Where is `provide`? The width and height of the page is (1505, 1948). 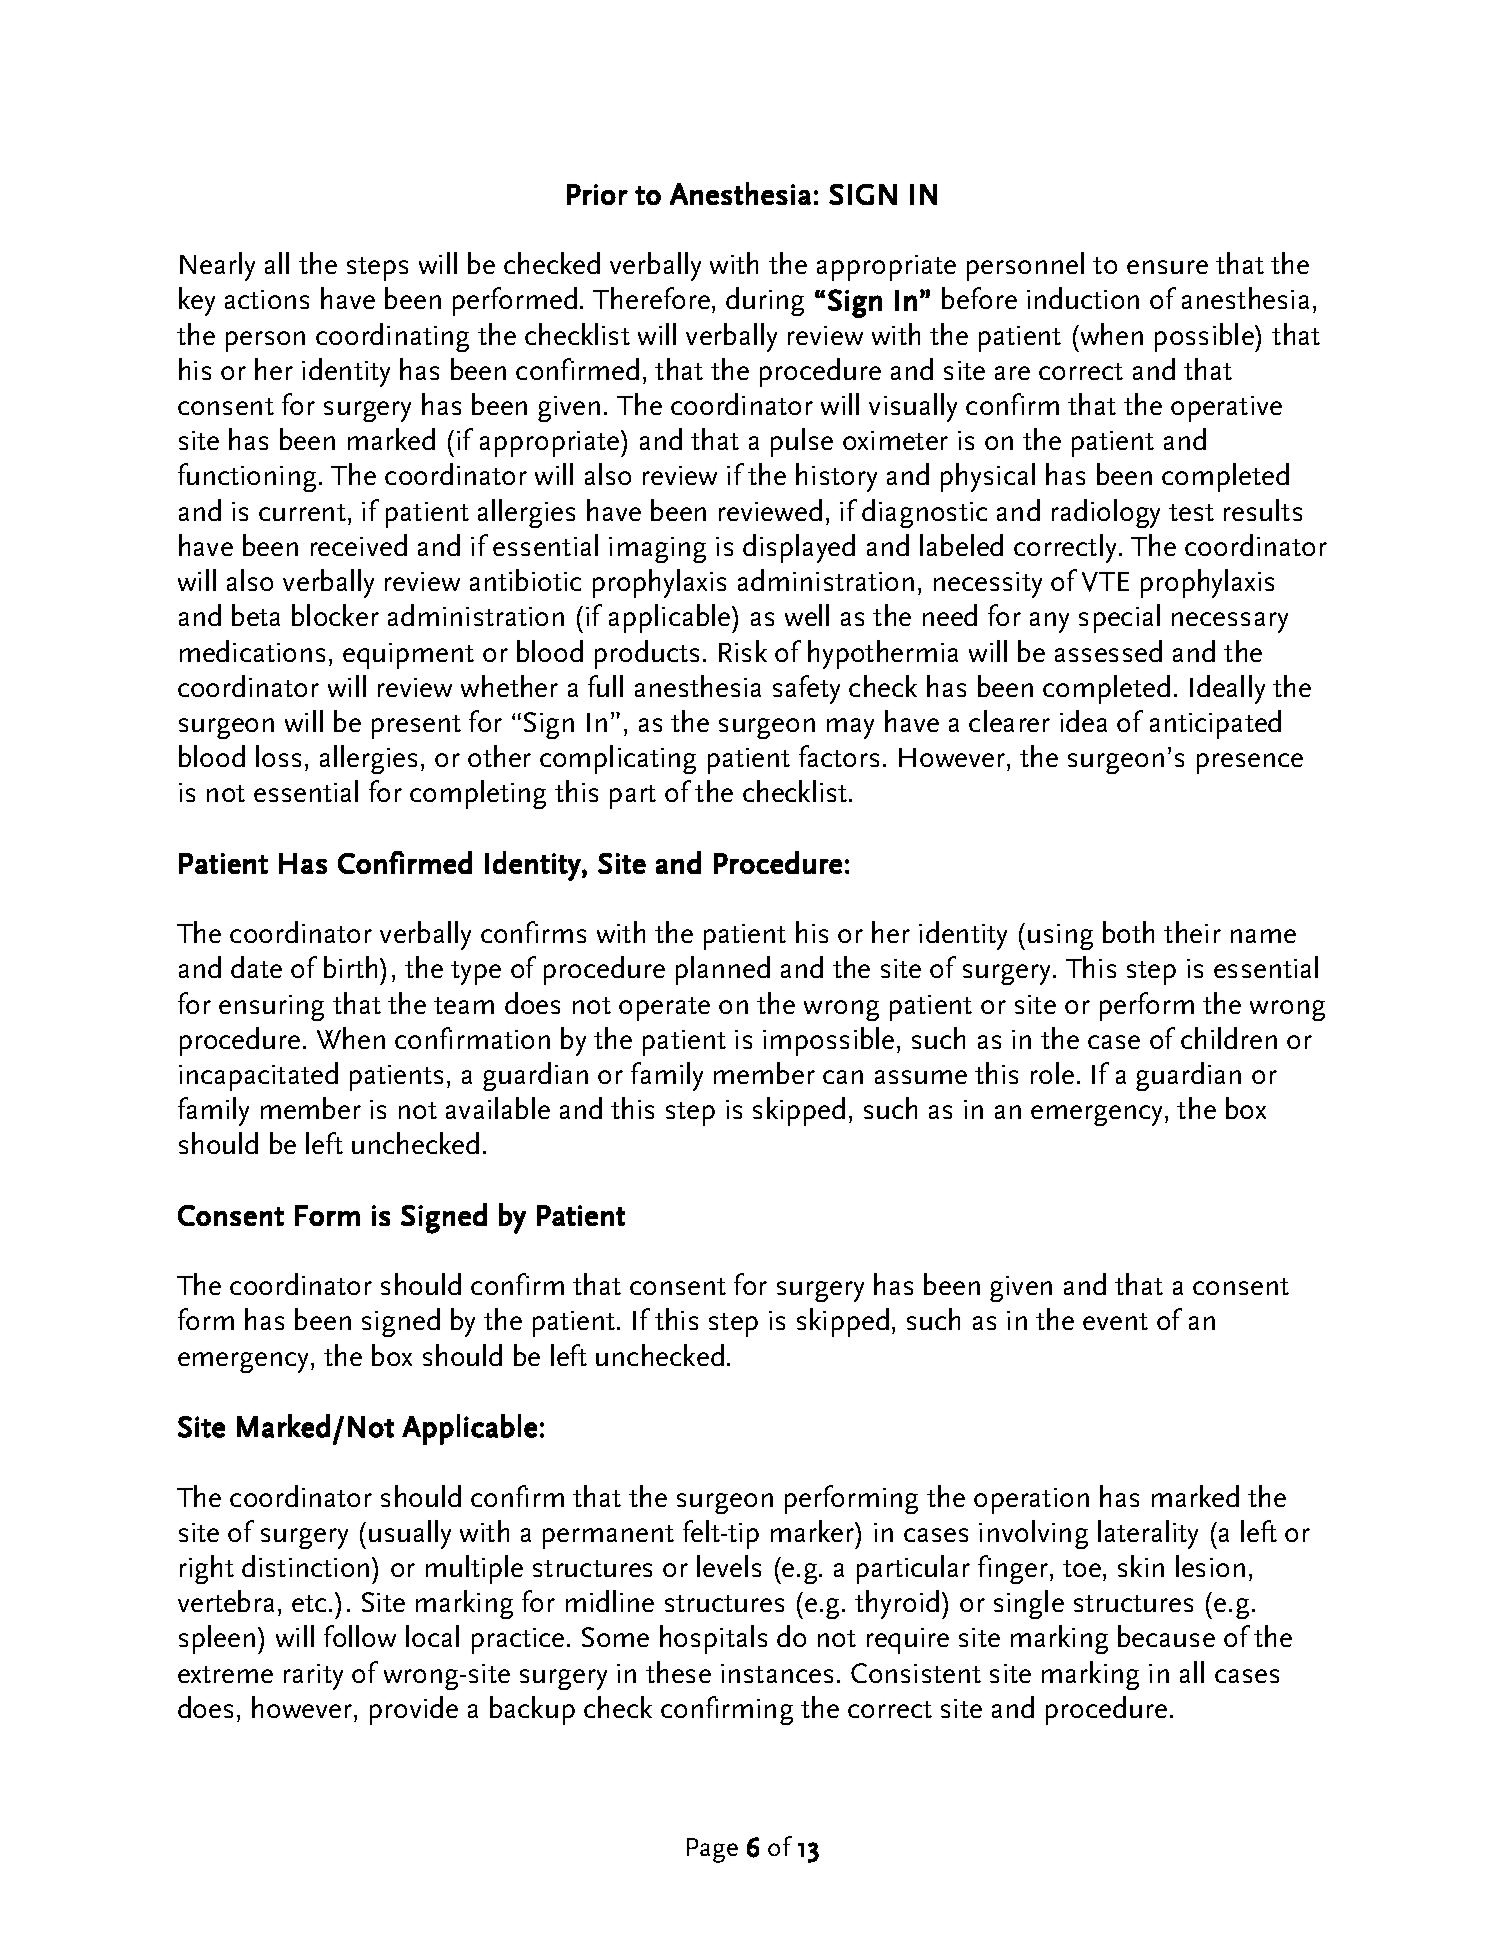 provide is located at coordinates (414, 1710).
